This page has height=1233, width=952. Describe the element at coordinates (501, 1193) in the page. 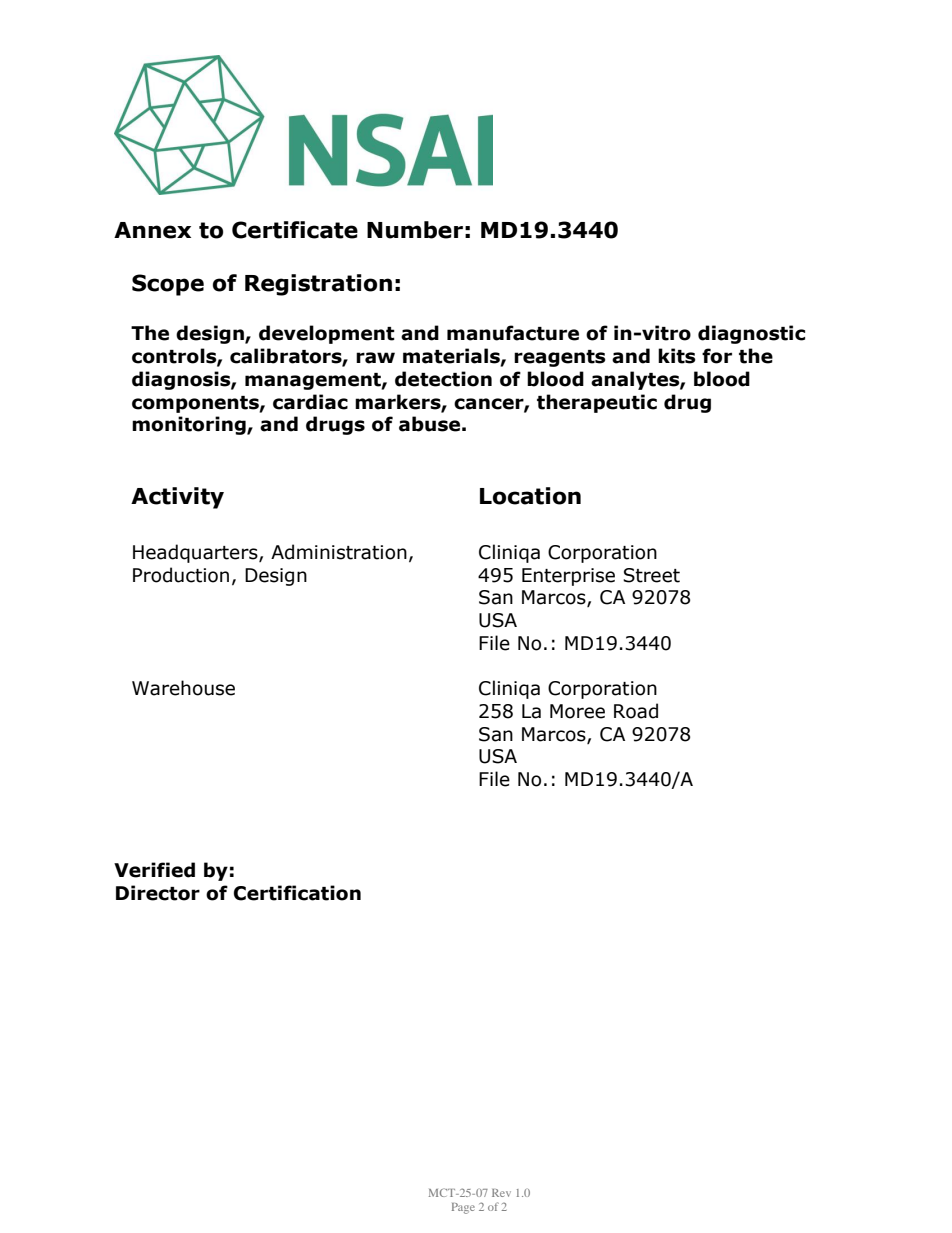

I see `Rev` at that location.
